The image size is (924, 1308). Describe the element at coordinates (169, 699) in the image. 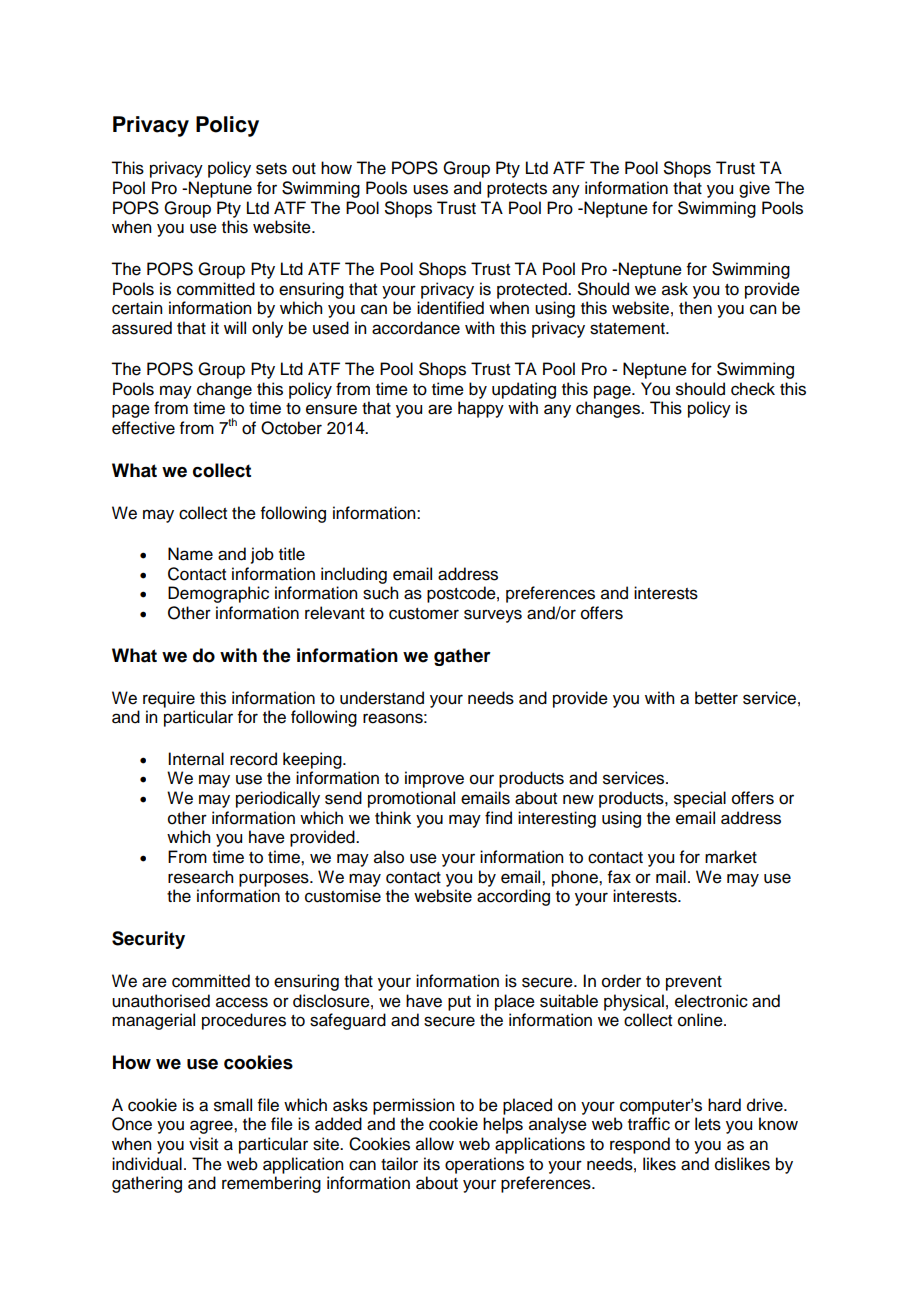

I see `require` at that location.
